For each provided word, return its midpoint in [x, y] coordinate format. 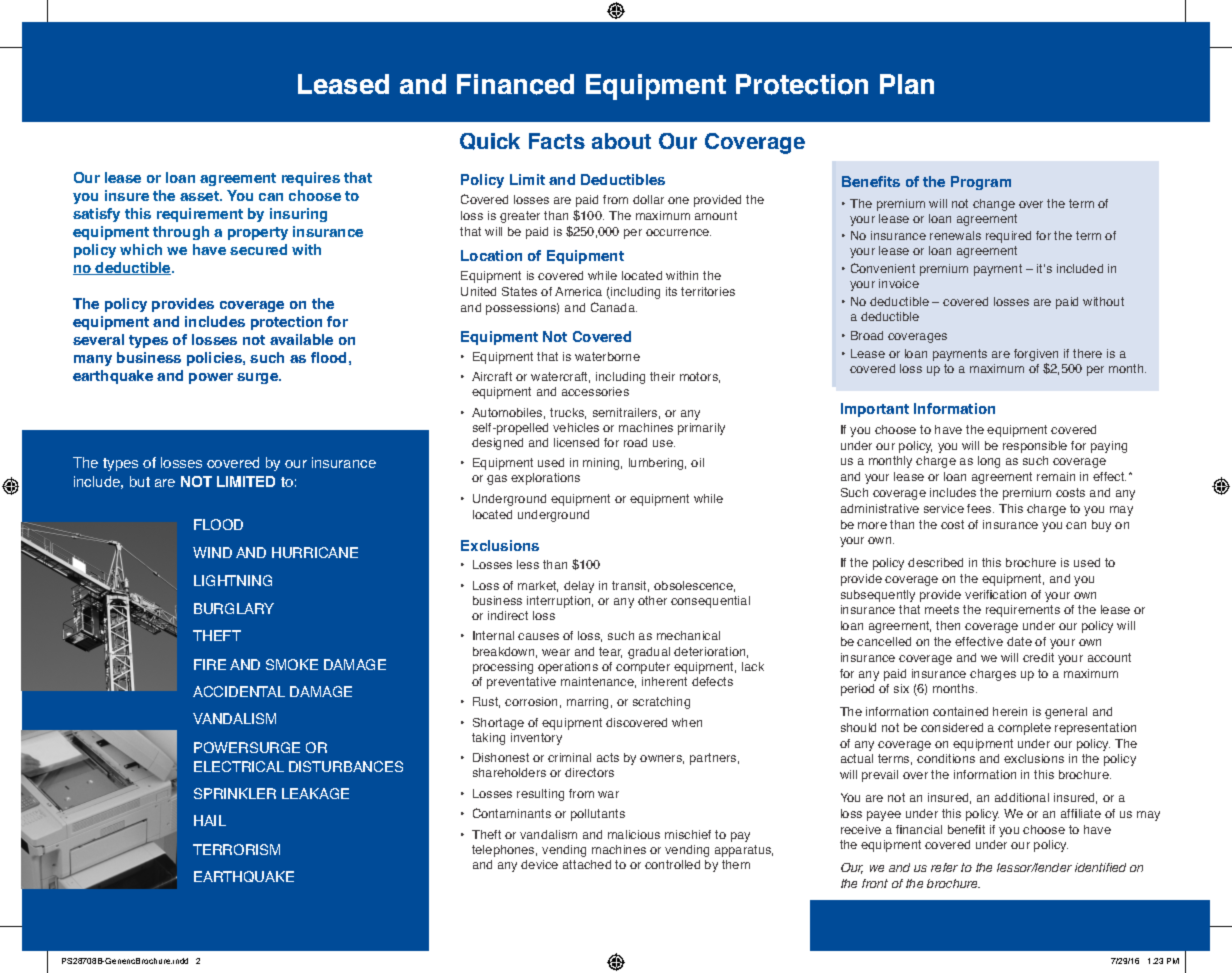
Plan [907, 84]
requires [311, 179]
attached [587, 864]
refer [944, 867]
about [621, 141]
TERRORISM [236, 849]
